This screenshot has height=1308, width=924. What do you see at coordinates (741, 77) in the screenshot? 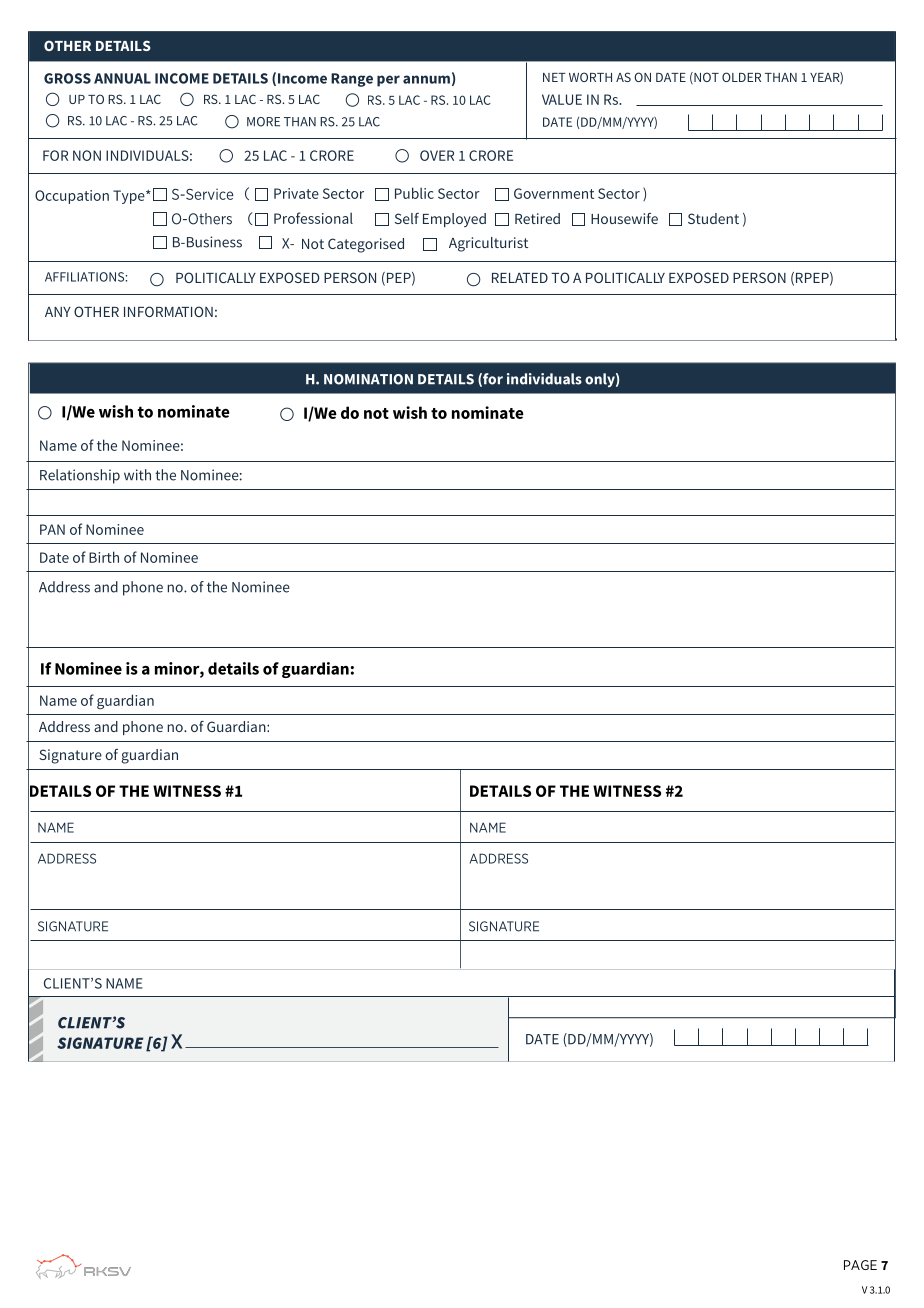
I see `OLDER` at bounding box center [741, 77].
